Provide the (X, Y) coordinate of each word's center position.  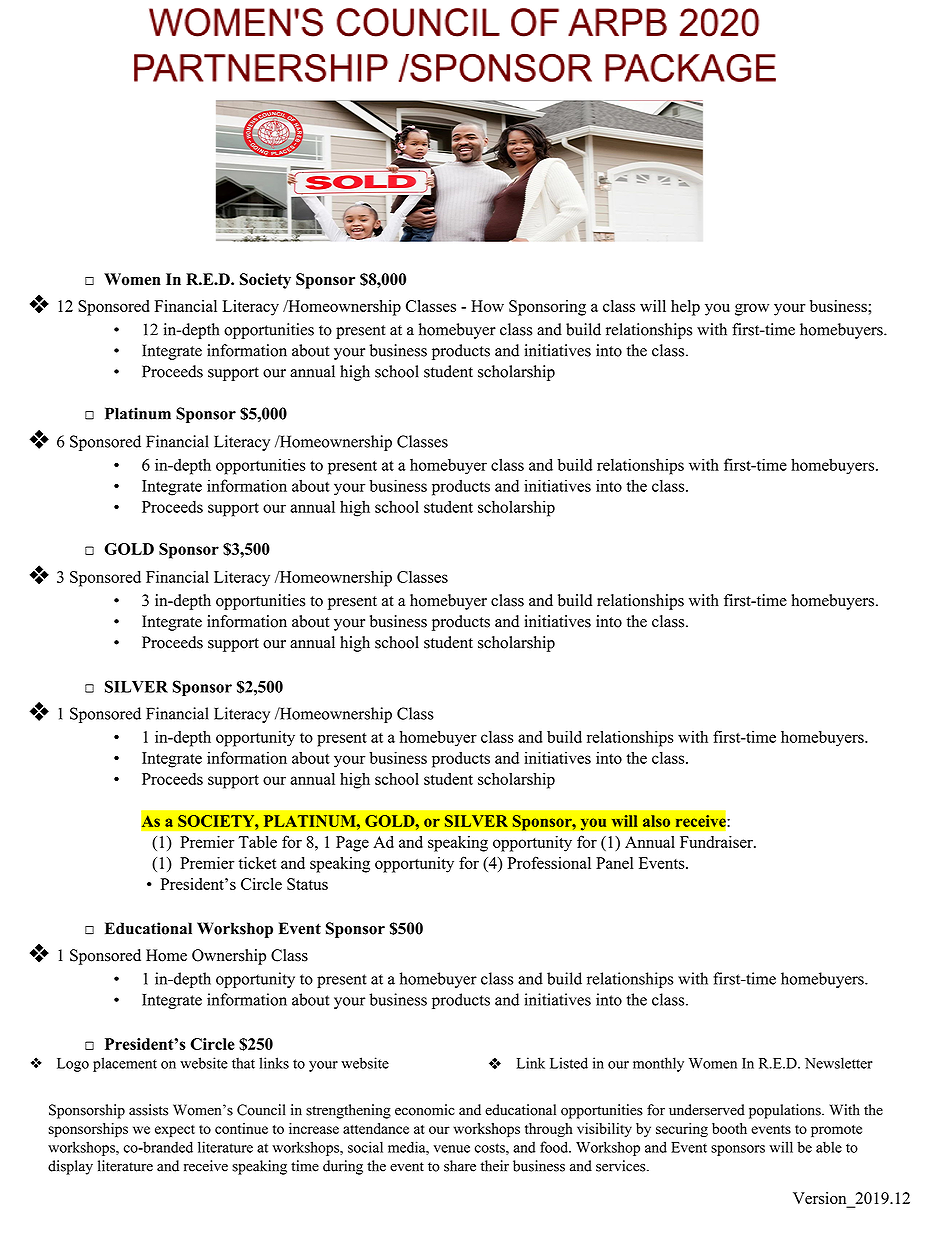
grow (752, 309)
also (656, 821)
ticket (257, 863)
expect (175, 1131)
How (487, 306)
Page (352, 844)
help (685, 308)
